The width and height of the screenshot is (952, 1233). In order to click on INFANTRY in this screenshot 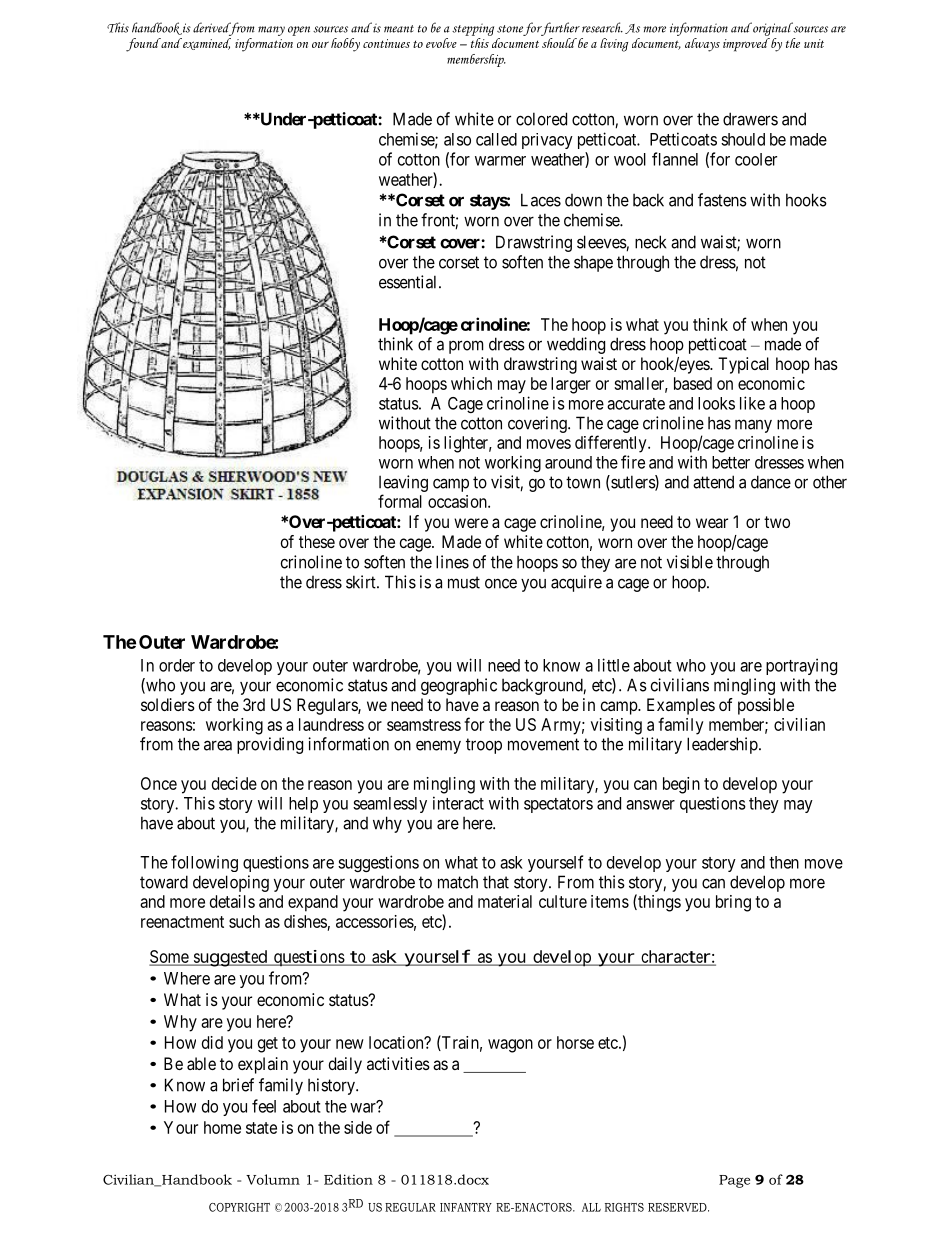, I will do `click(466, 1207)`.
